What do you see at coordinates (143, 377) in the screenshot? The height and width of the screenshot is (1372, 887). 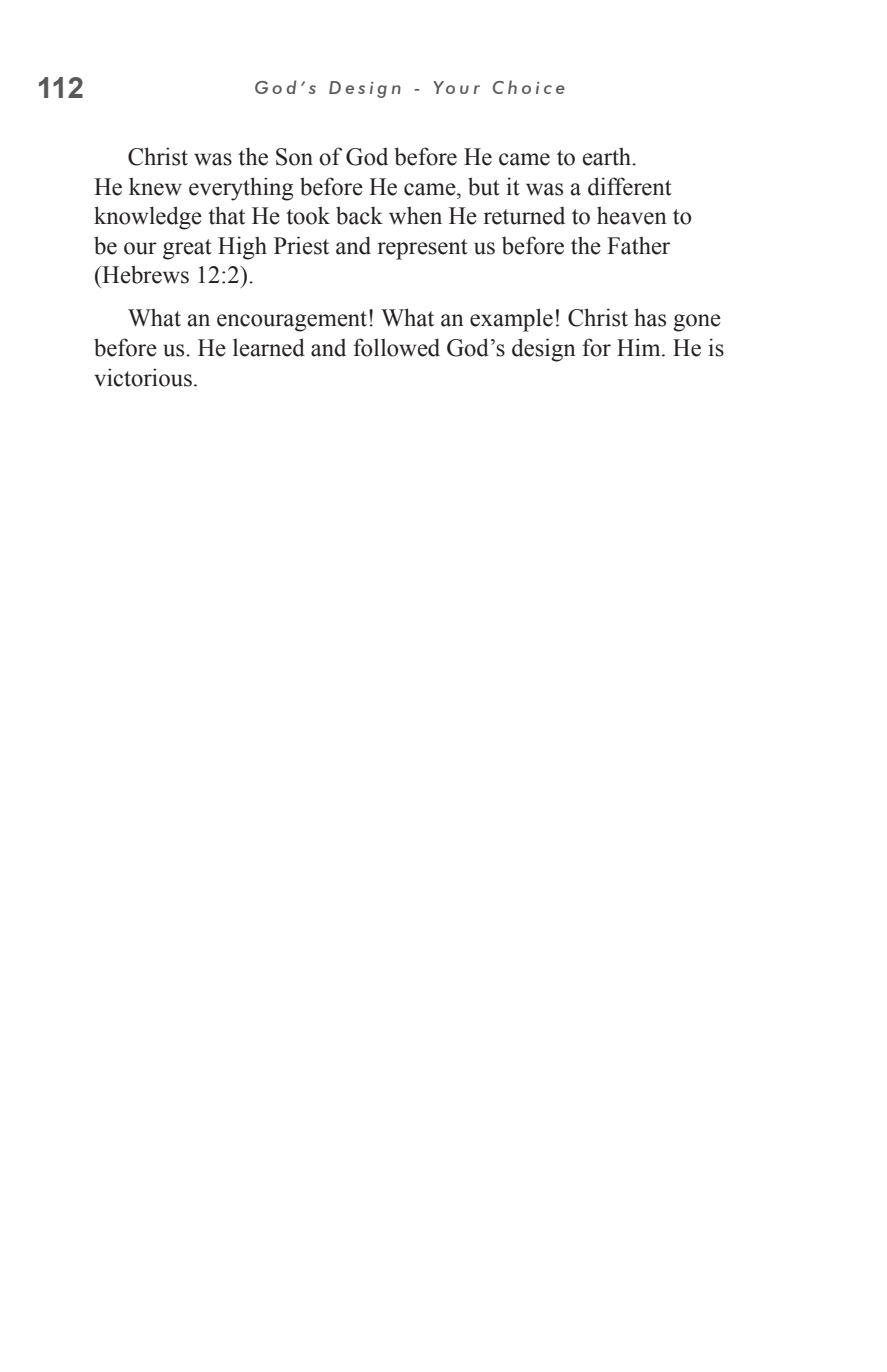 I see `victorious` at bounding box center [143, 377].
